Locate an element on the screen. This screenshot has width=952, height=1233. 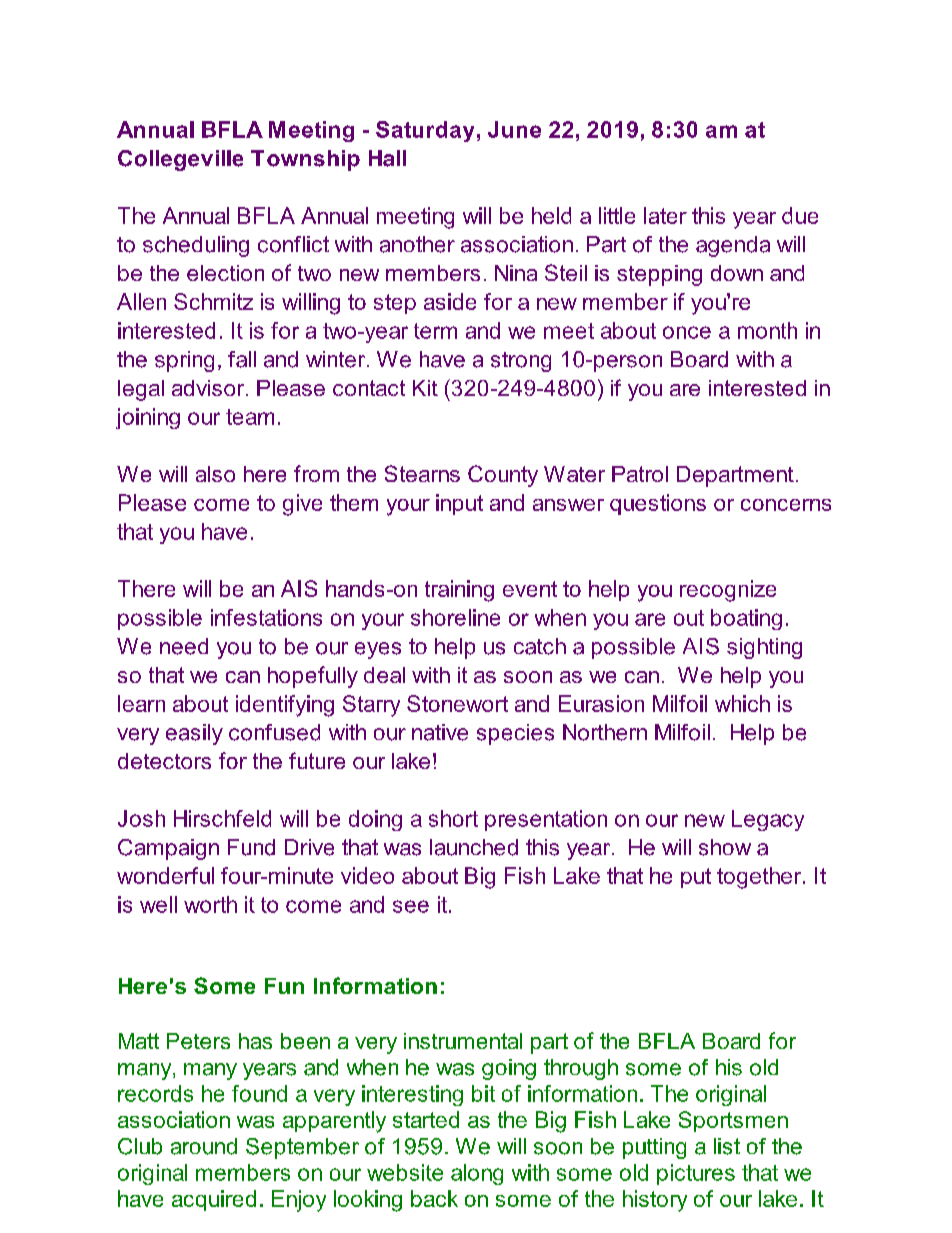
Township is located at coordinates (305, 160).
